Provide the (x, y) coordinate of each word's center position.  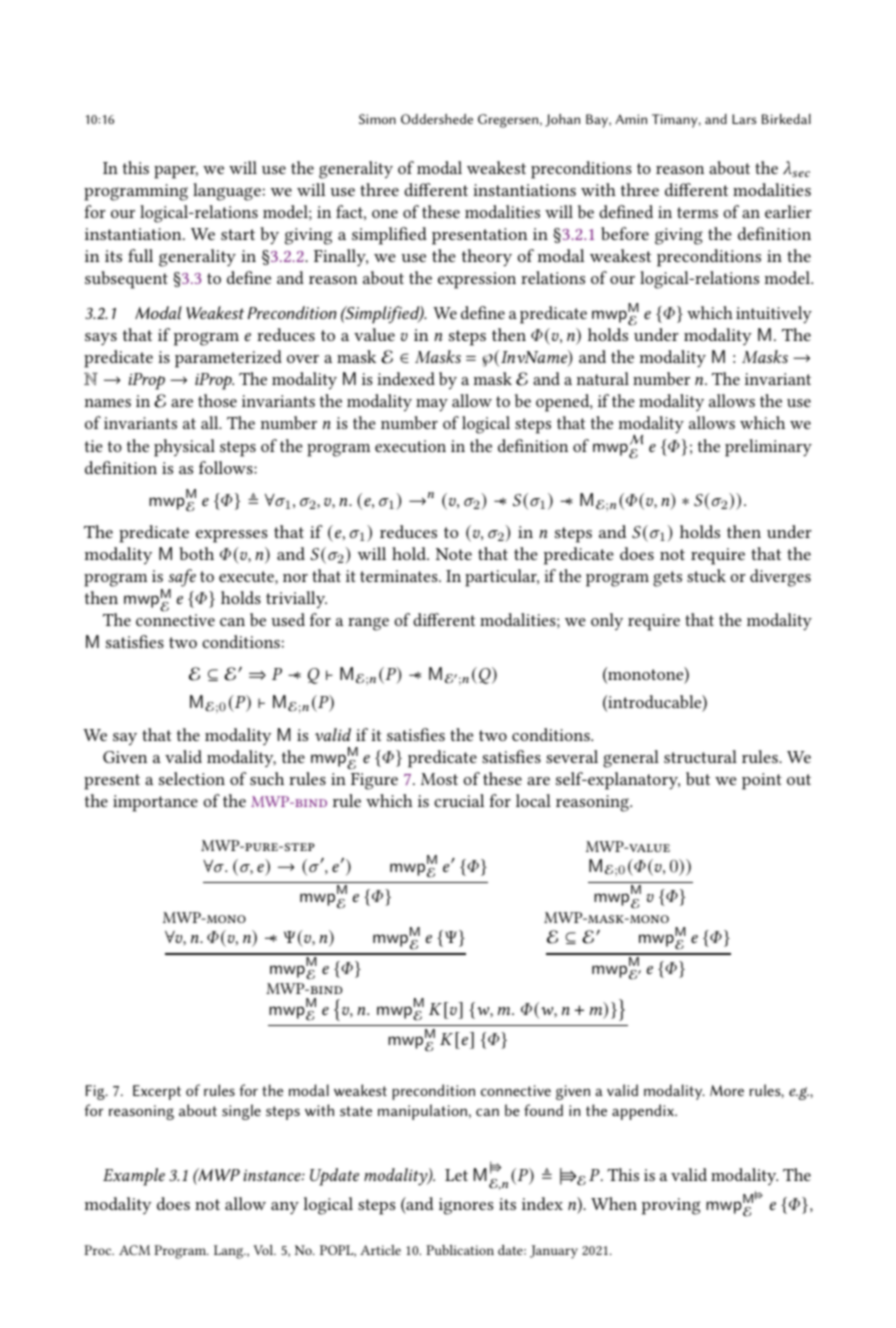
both (196, 553)
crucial (459, 800)
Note (454, 554)
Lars (744, 119)
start (238, 234)
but (698, 778)
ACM (134, 1250)
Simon (377, 119)
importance (155, 803)
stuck (706, 575)
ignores (466, 1206)
